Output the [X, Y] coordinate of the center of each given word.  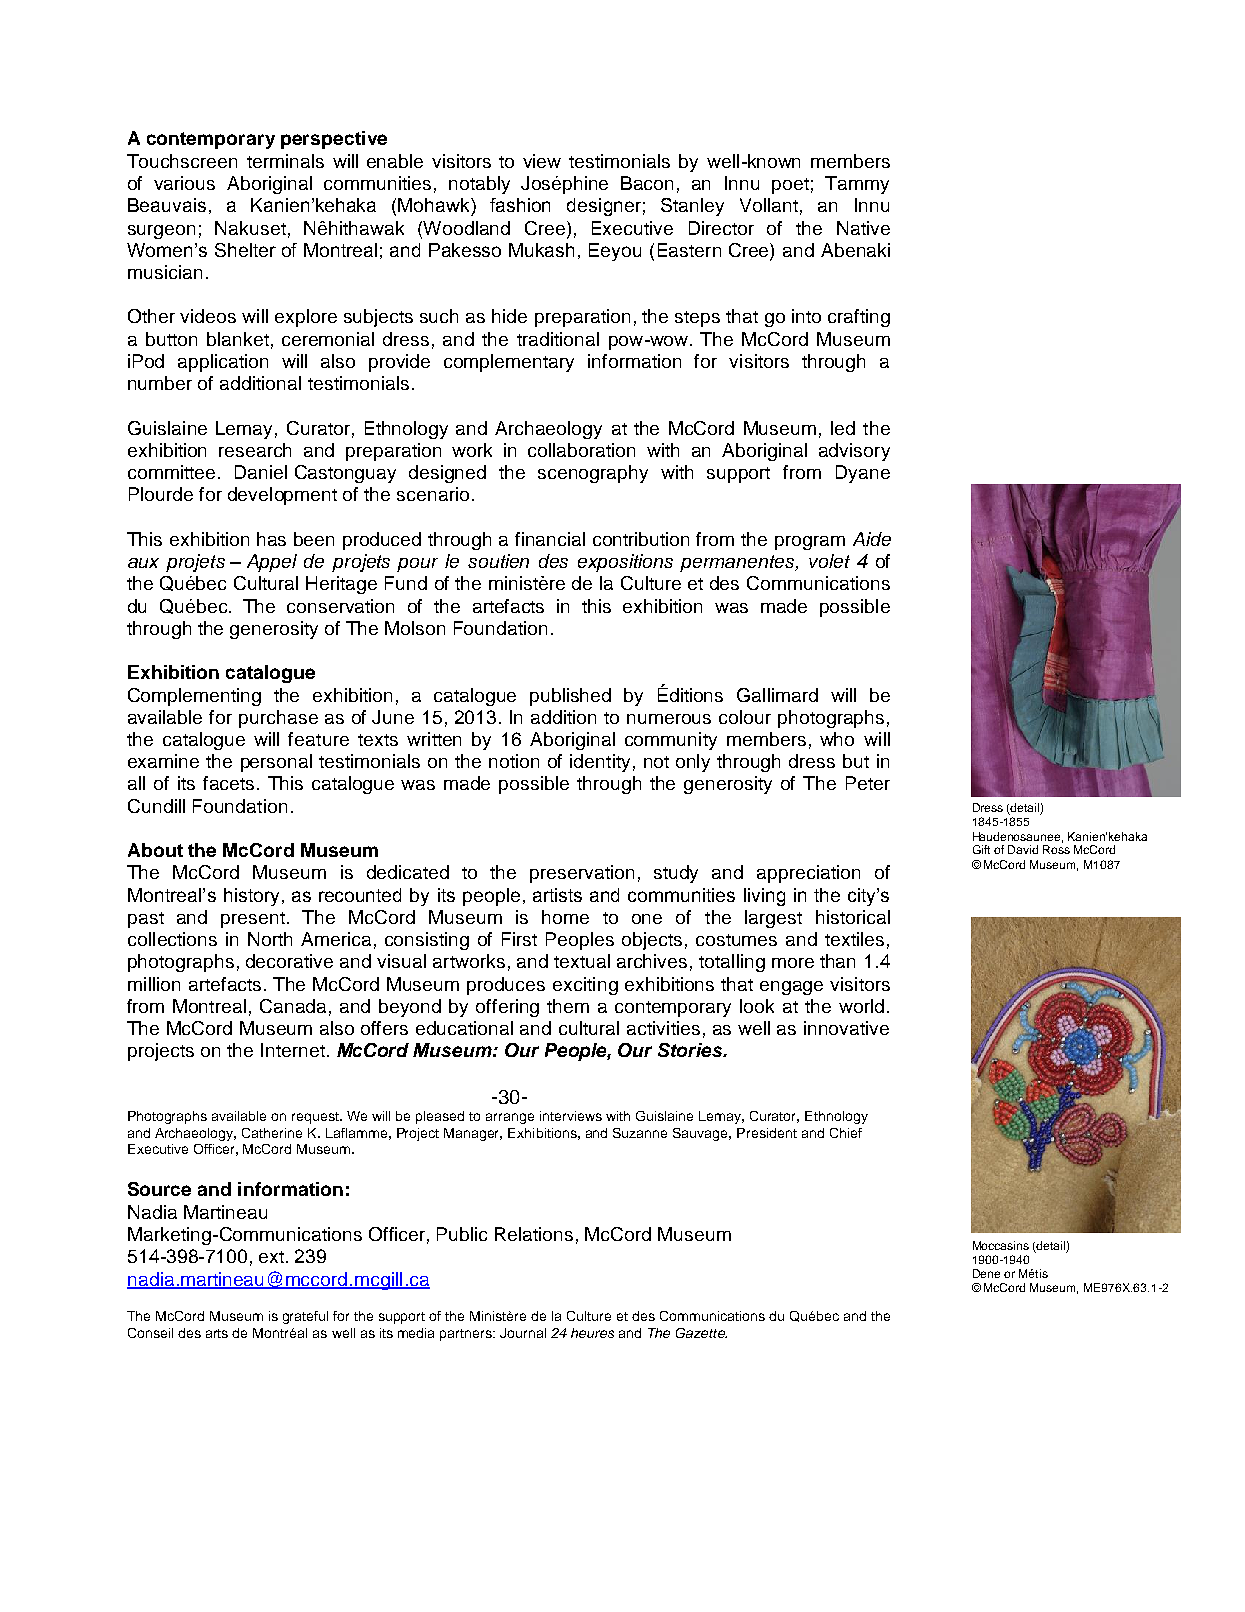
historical [853, 917]
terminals [285, 161]
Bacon [647, 183]
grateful [305, 1317]
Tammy [857, 185]
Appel [272, 563]
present [254, 920]
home [565, 917]
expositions [625, 563]
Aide [872, 539]
